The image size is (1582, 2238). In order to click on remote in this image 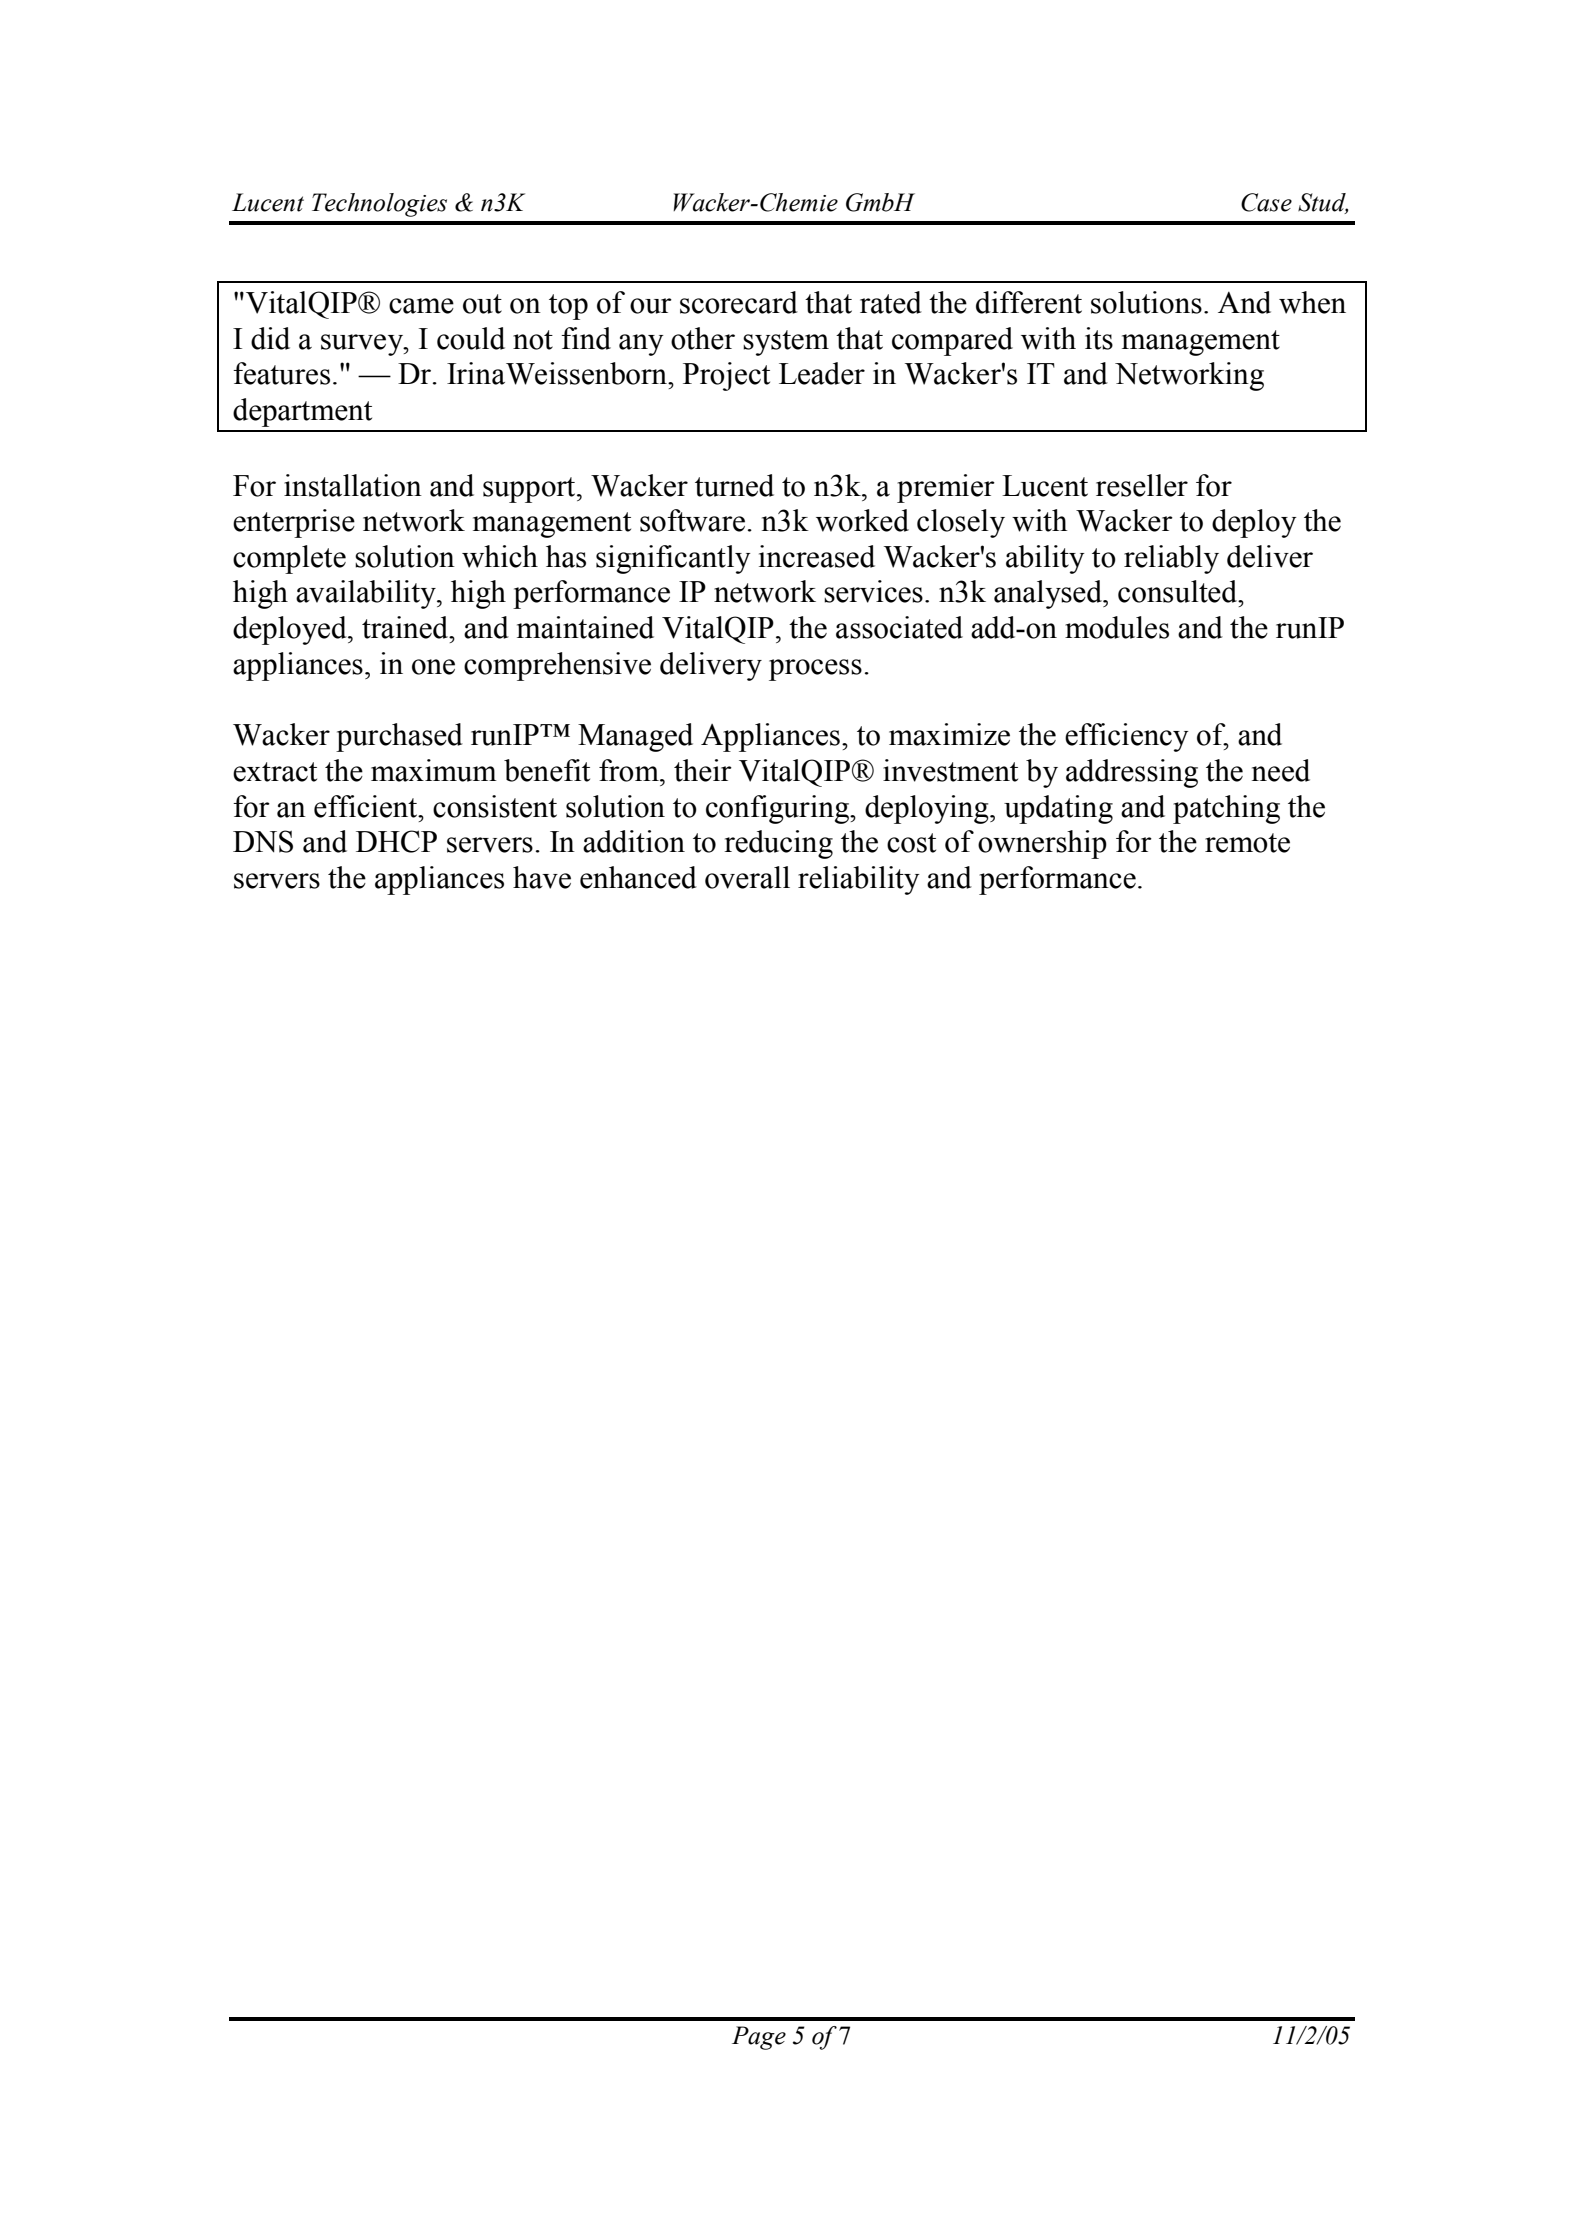, I will do `click(1247, 843)`.
